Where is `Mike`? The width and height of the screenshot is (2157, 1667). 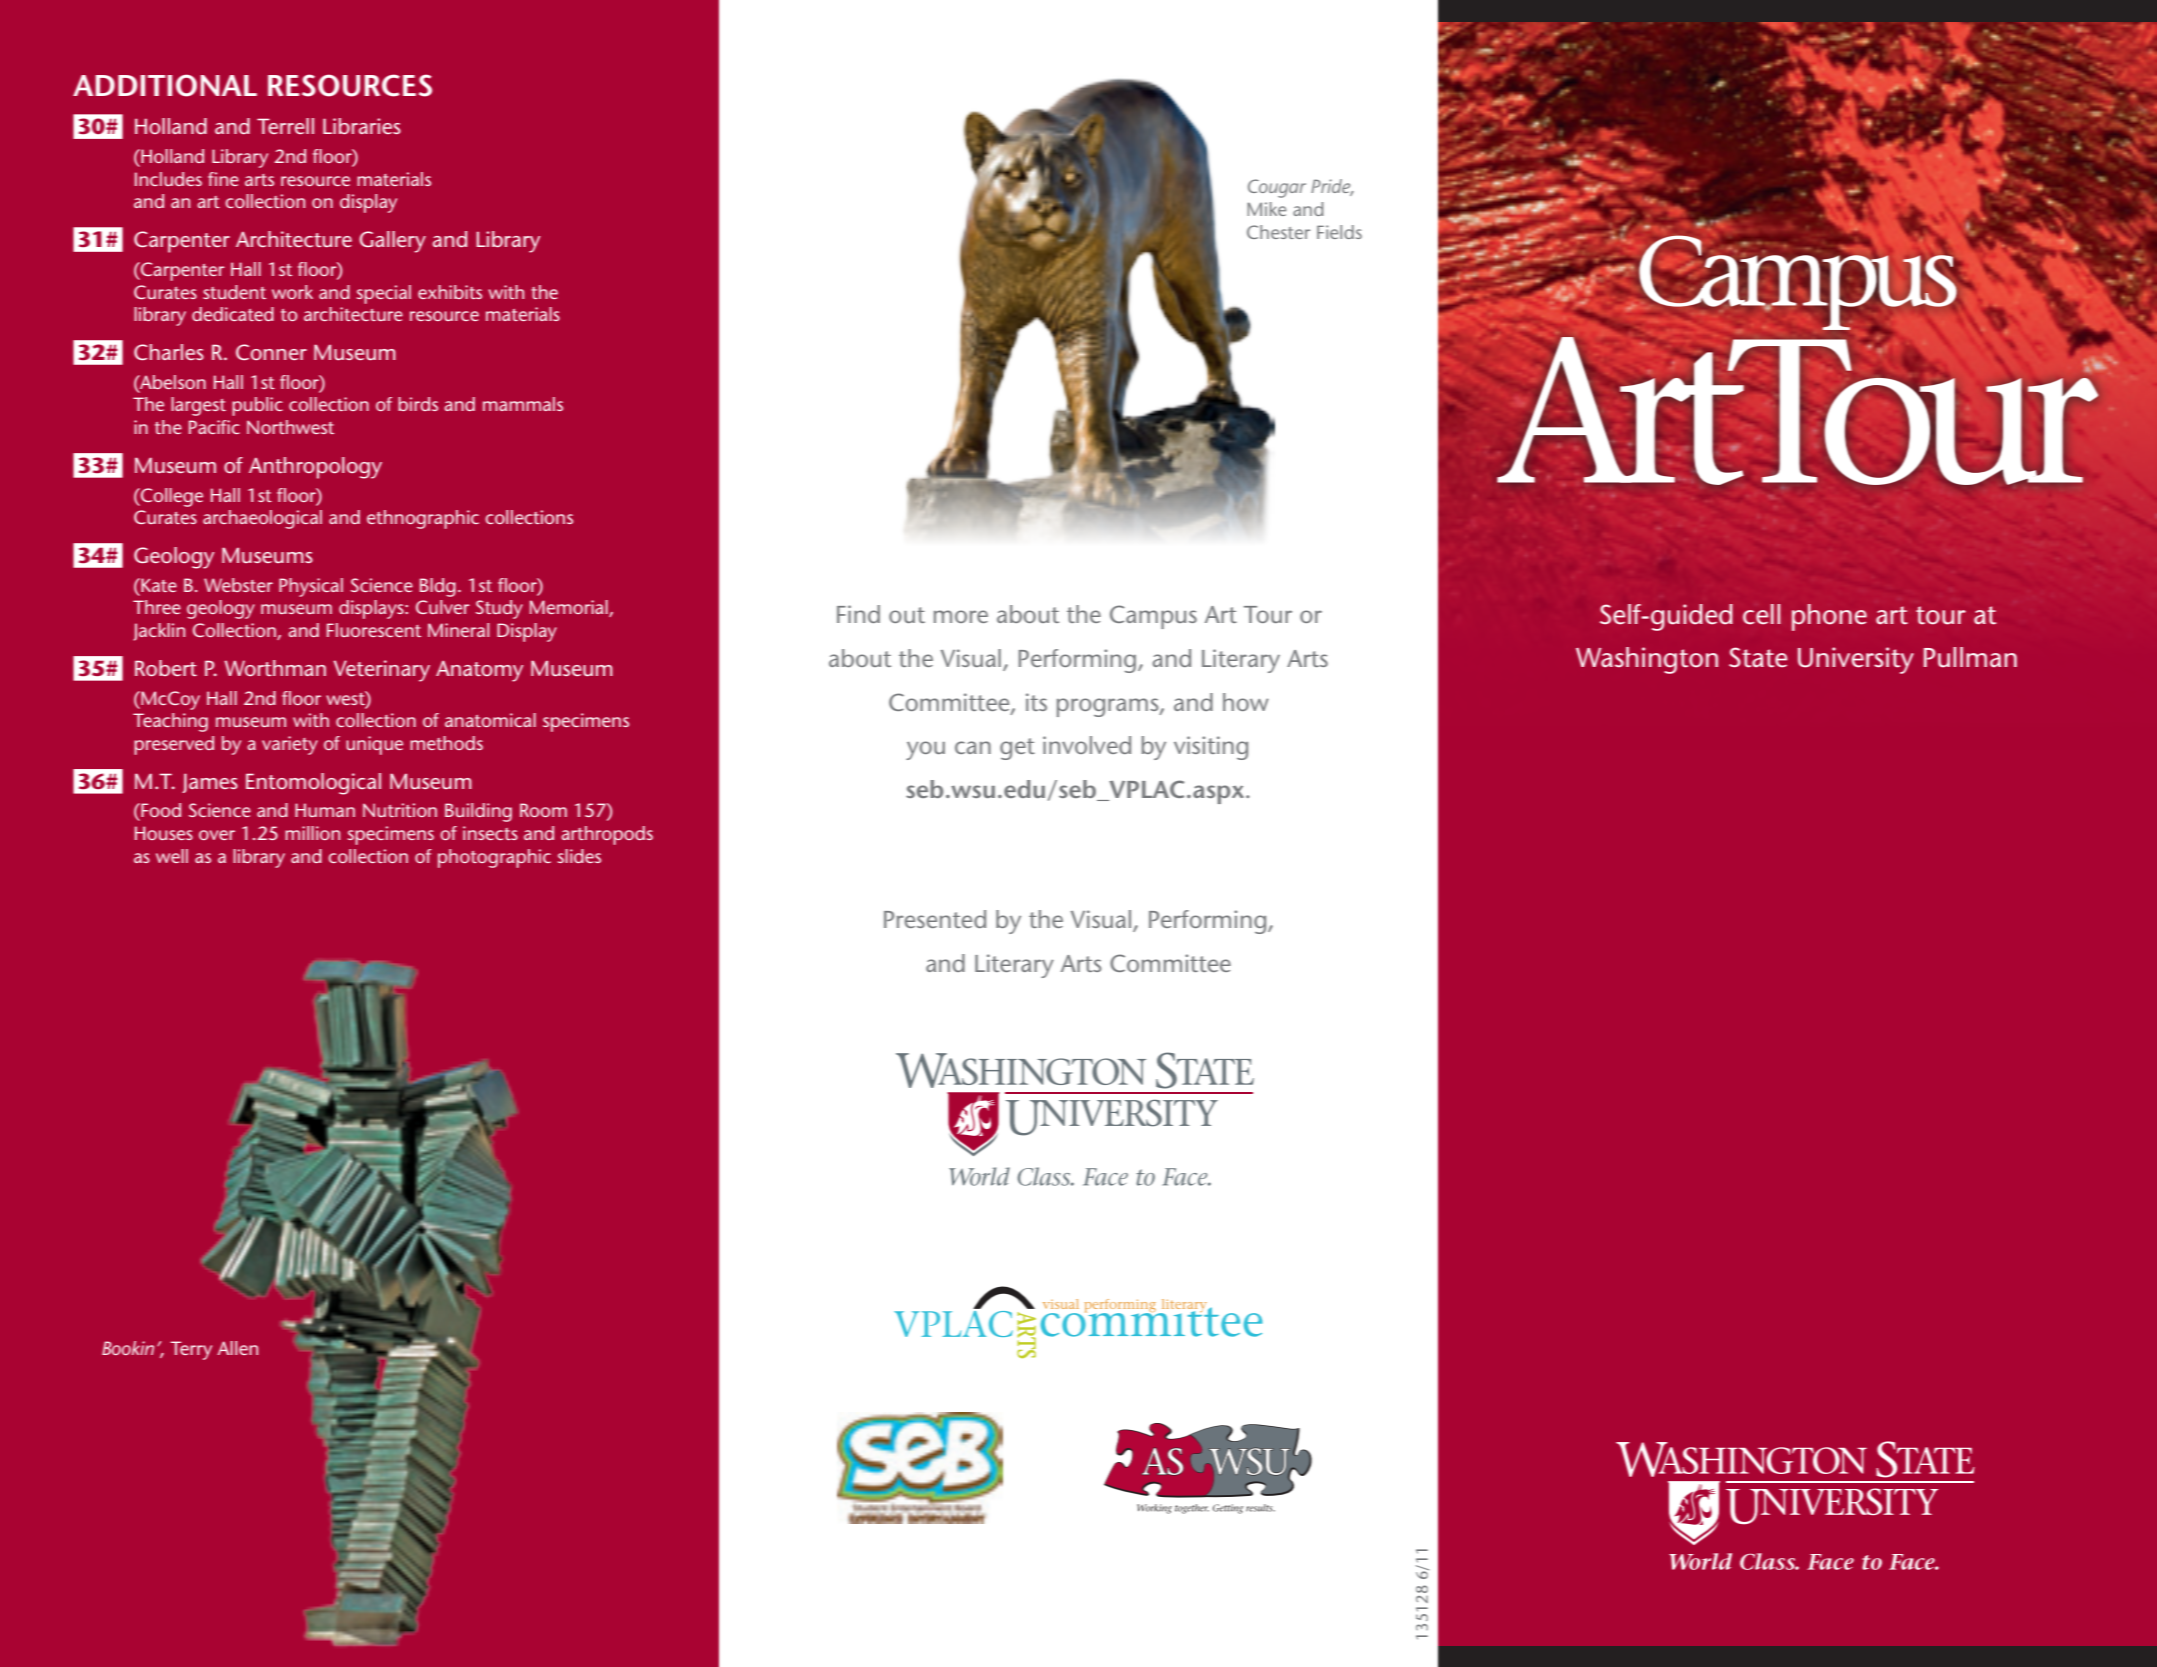
Mike is located at coordinates (1266, 209).
